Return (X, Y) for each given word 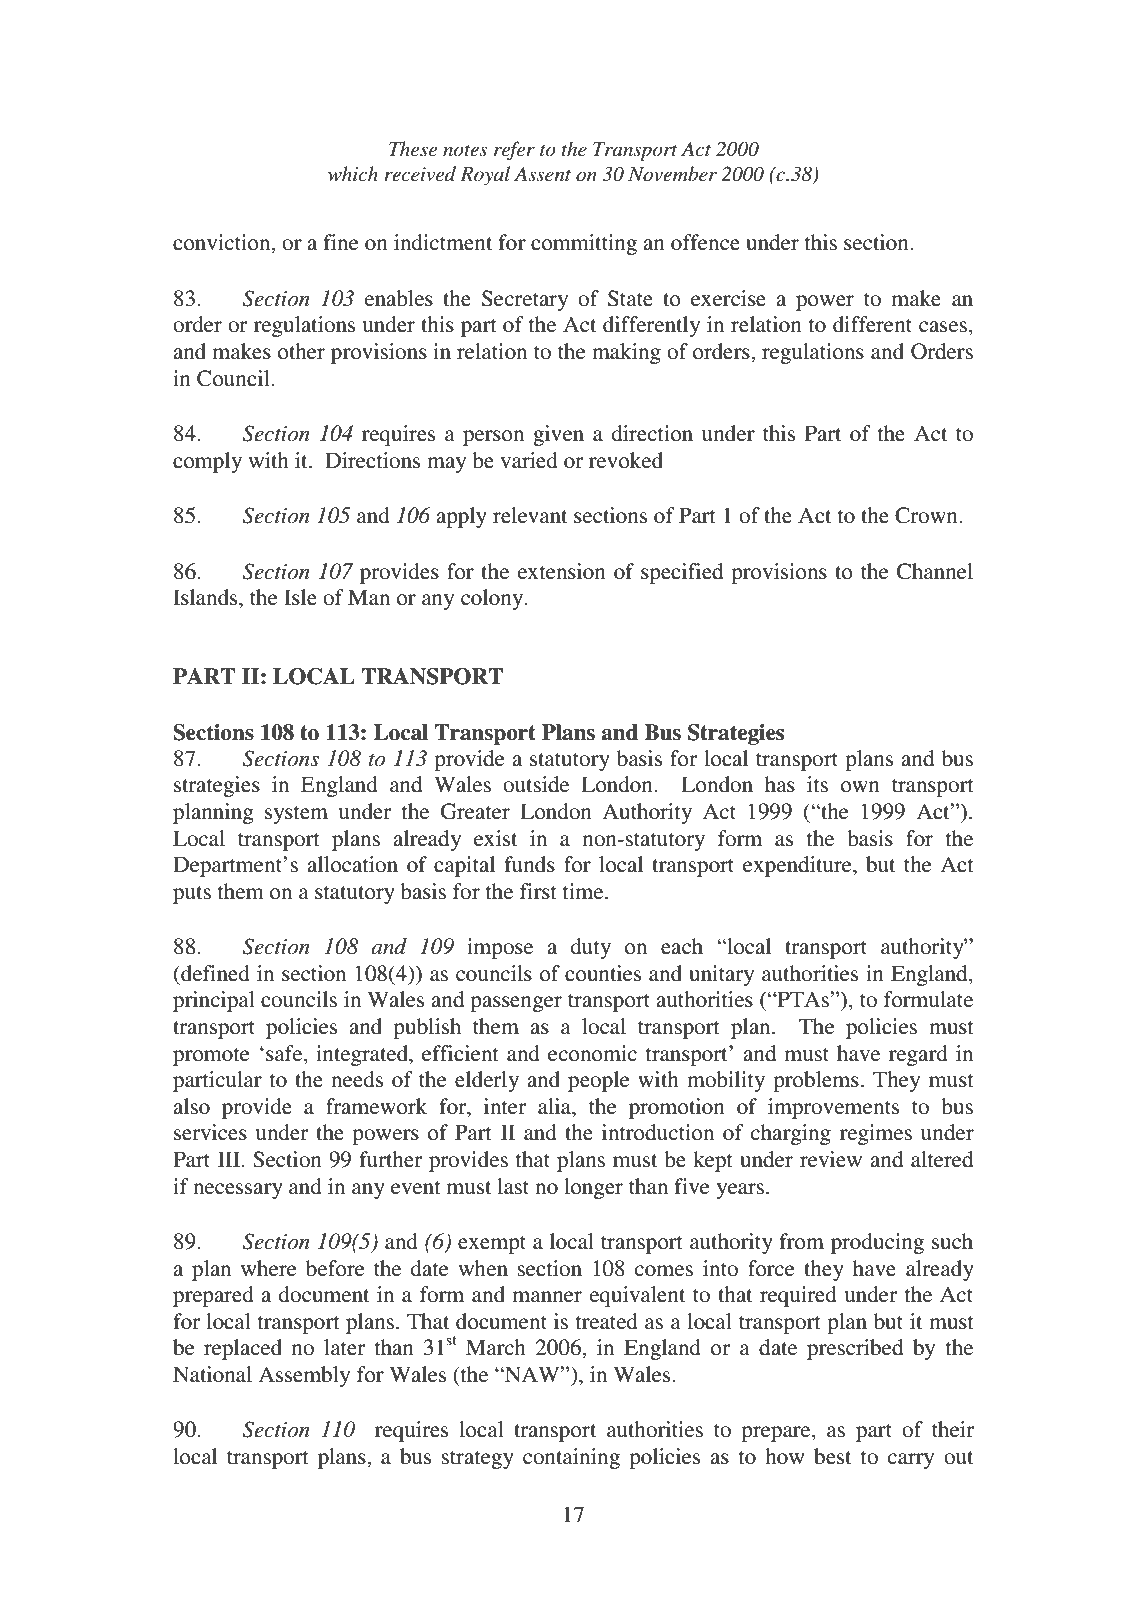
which (353, 174)
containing (571, 1458)
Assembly (304, 1376)
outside (536, 784)
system (296, 815)
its (817, 784)
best (833, 1456)
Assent (542, 174)
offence (705, 242)
